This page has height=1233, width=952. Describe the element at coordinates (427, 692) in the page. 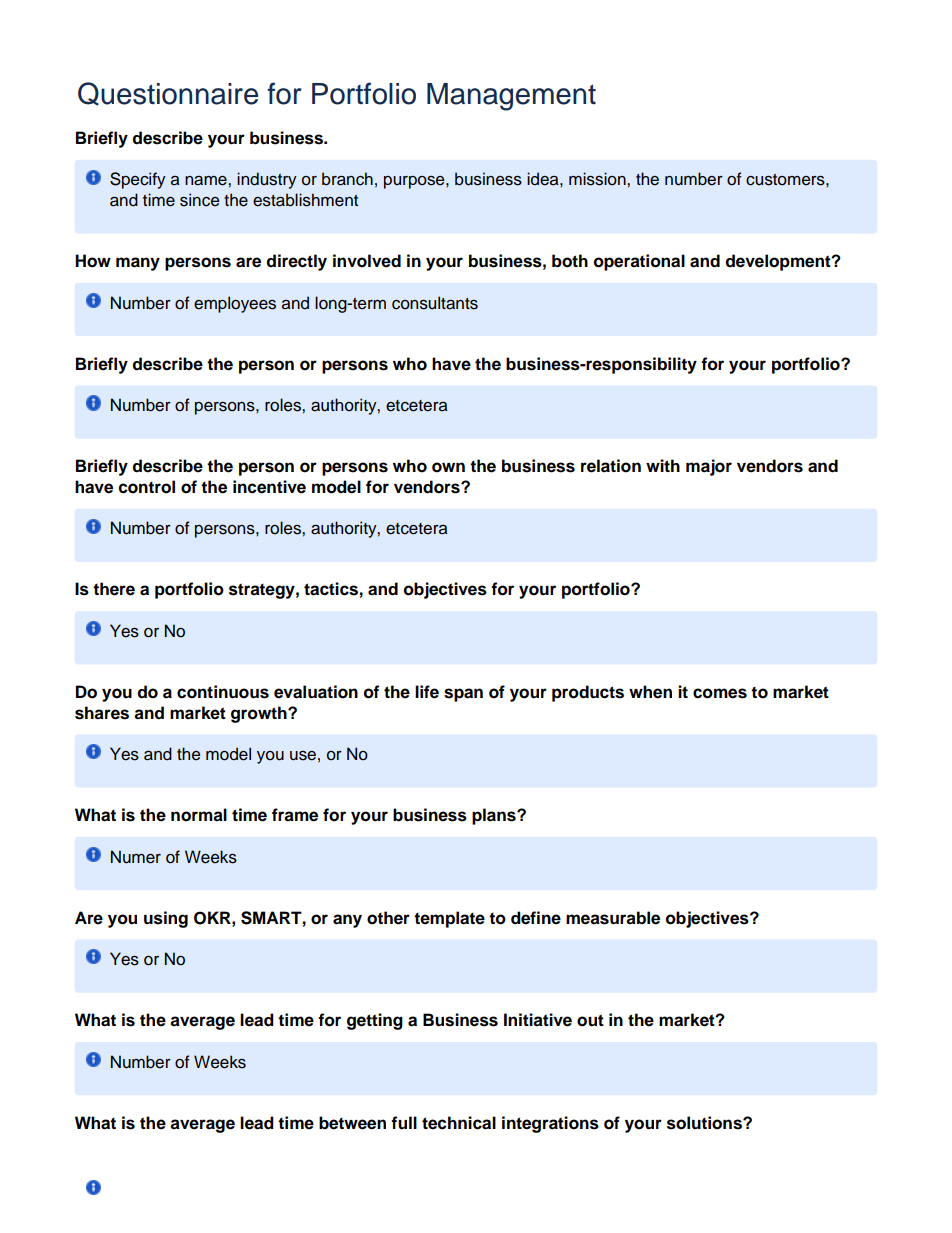

I see `life` at that location.
